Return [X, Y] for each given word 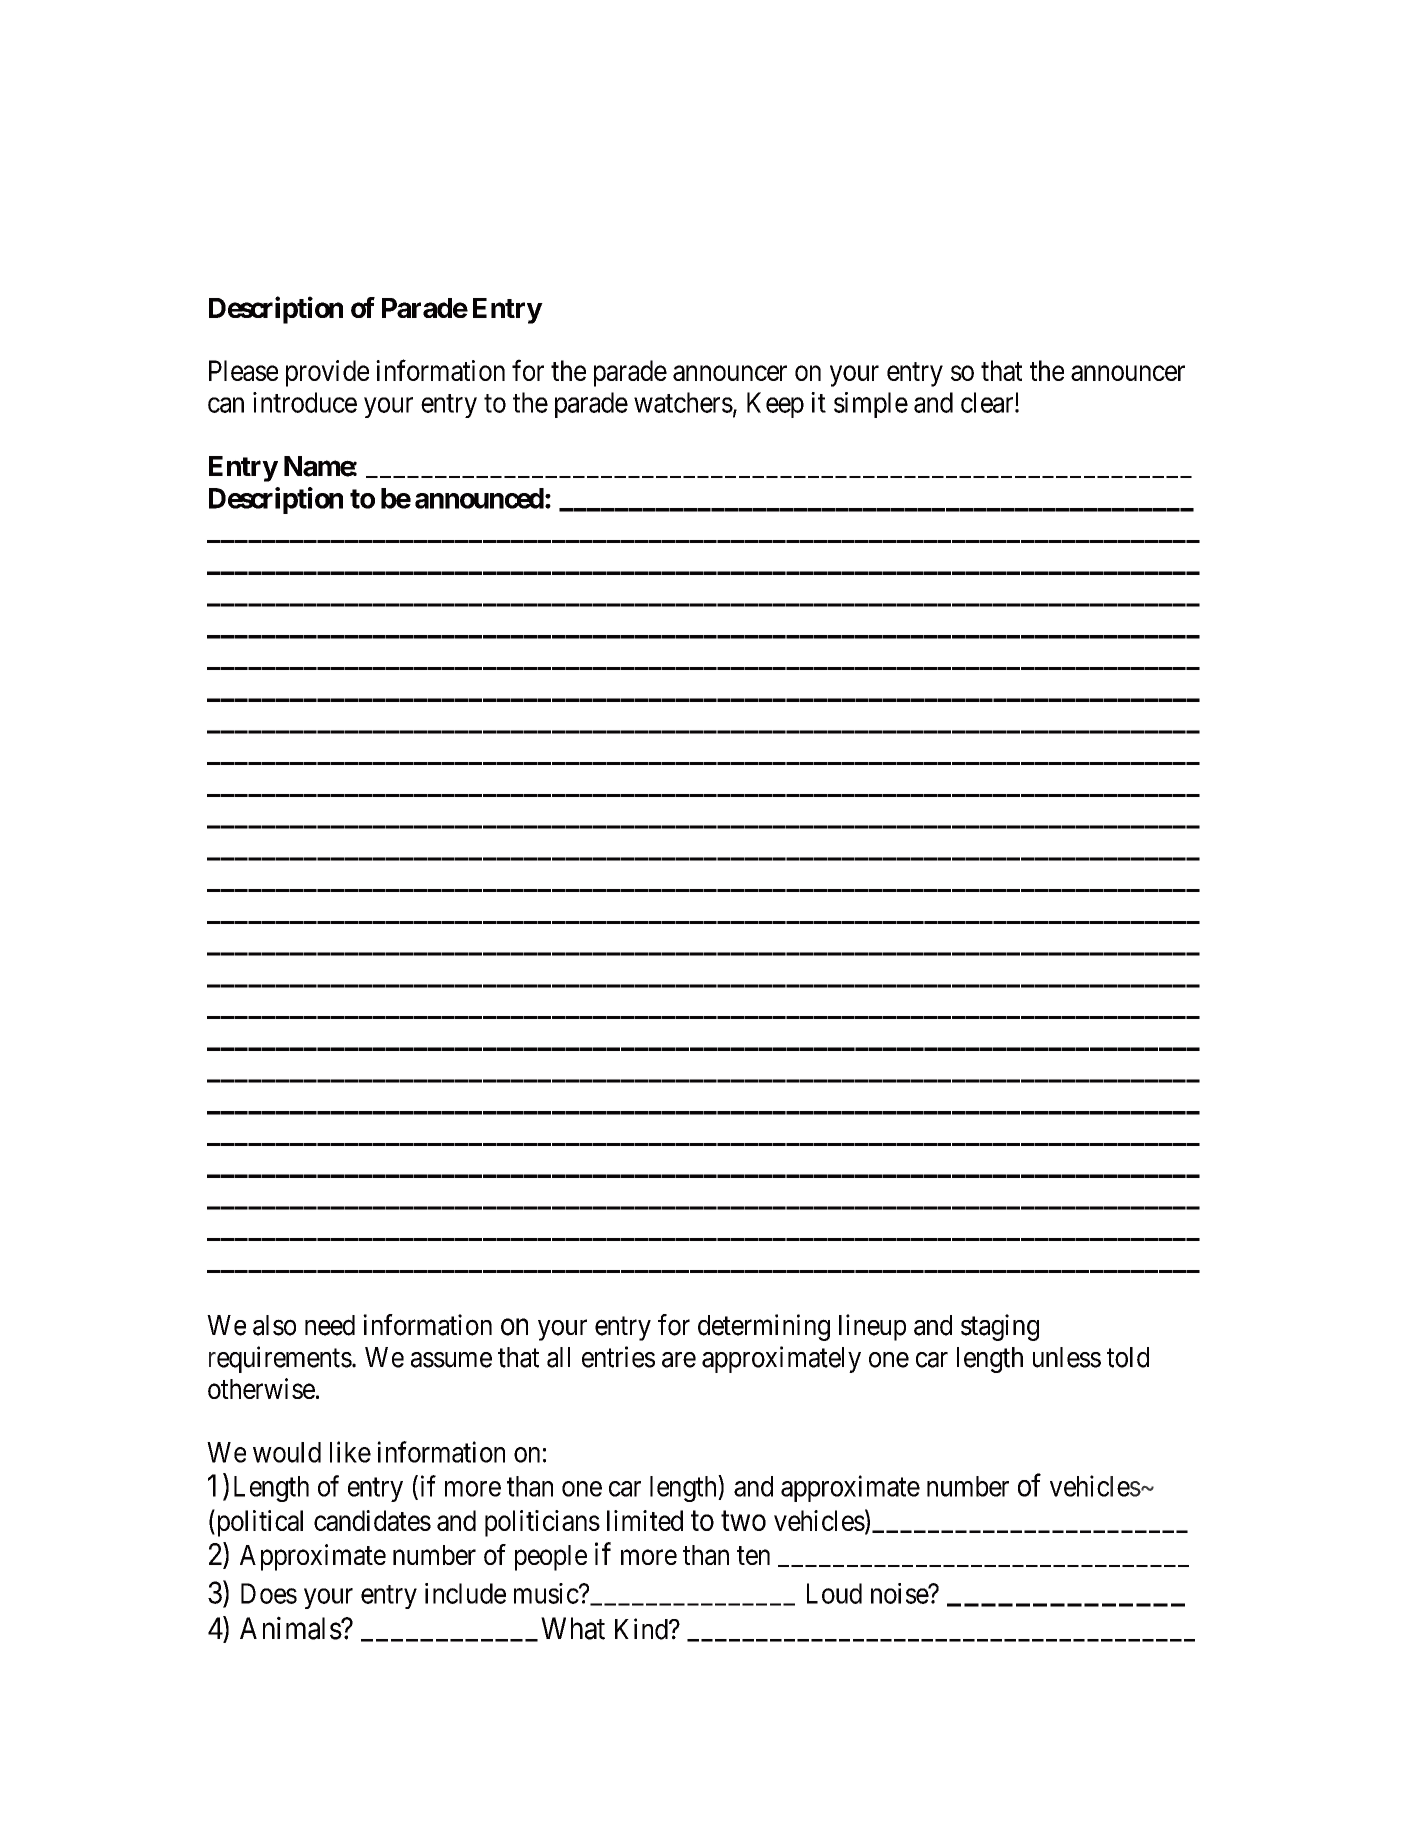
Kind [642, 1629]
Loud [834, 1593]
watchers [683, 402]
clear [988, 402]
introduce [305, 402]
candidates [372, 1520]
